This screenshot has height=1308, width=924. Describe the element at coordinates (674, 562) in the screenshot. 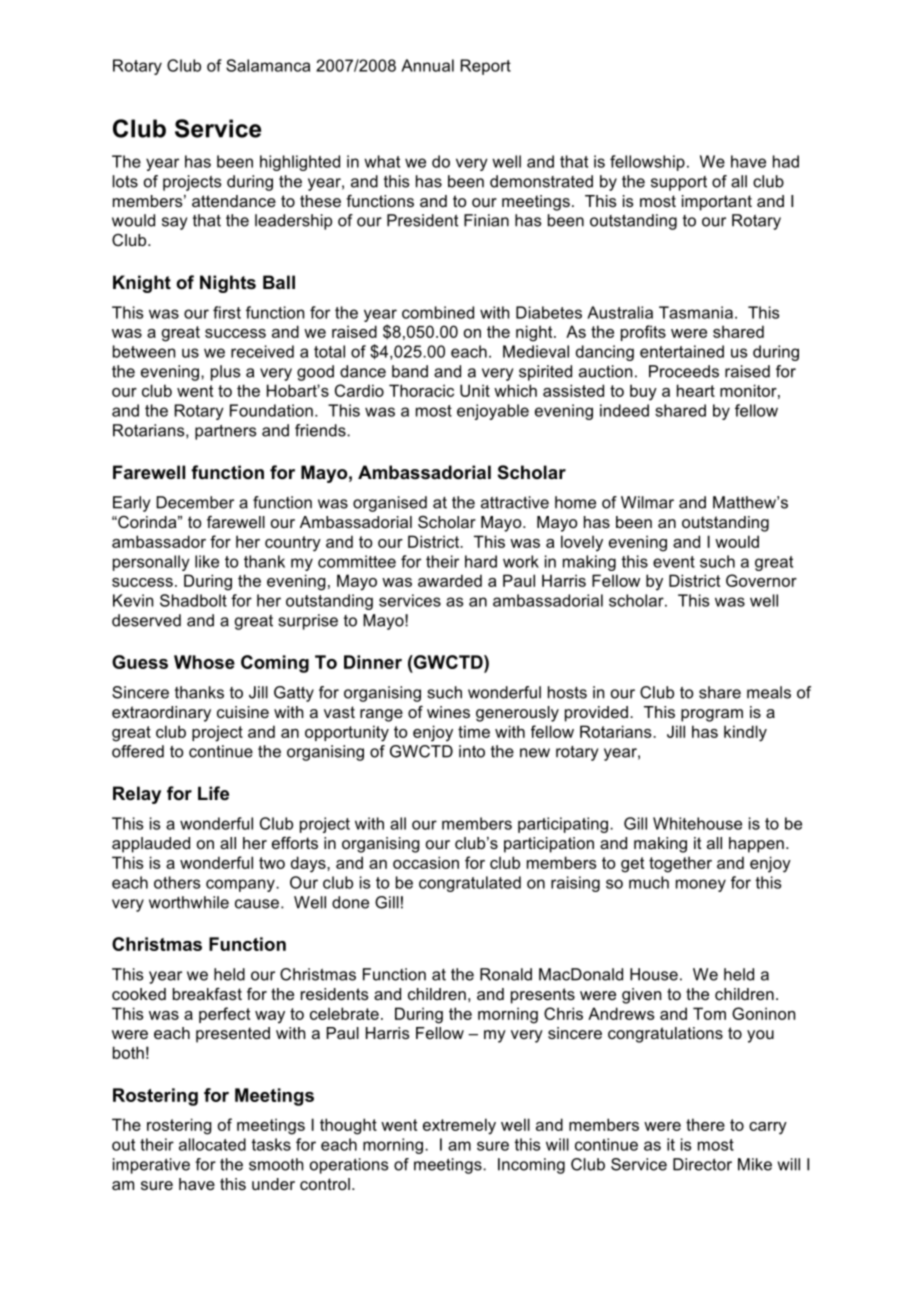

I see `event` at that location.
